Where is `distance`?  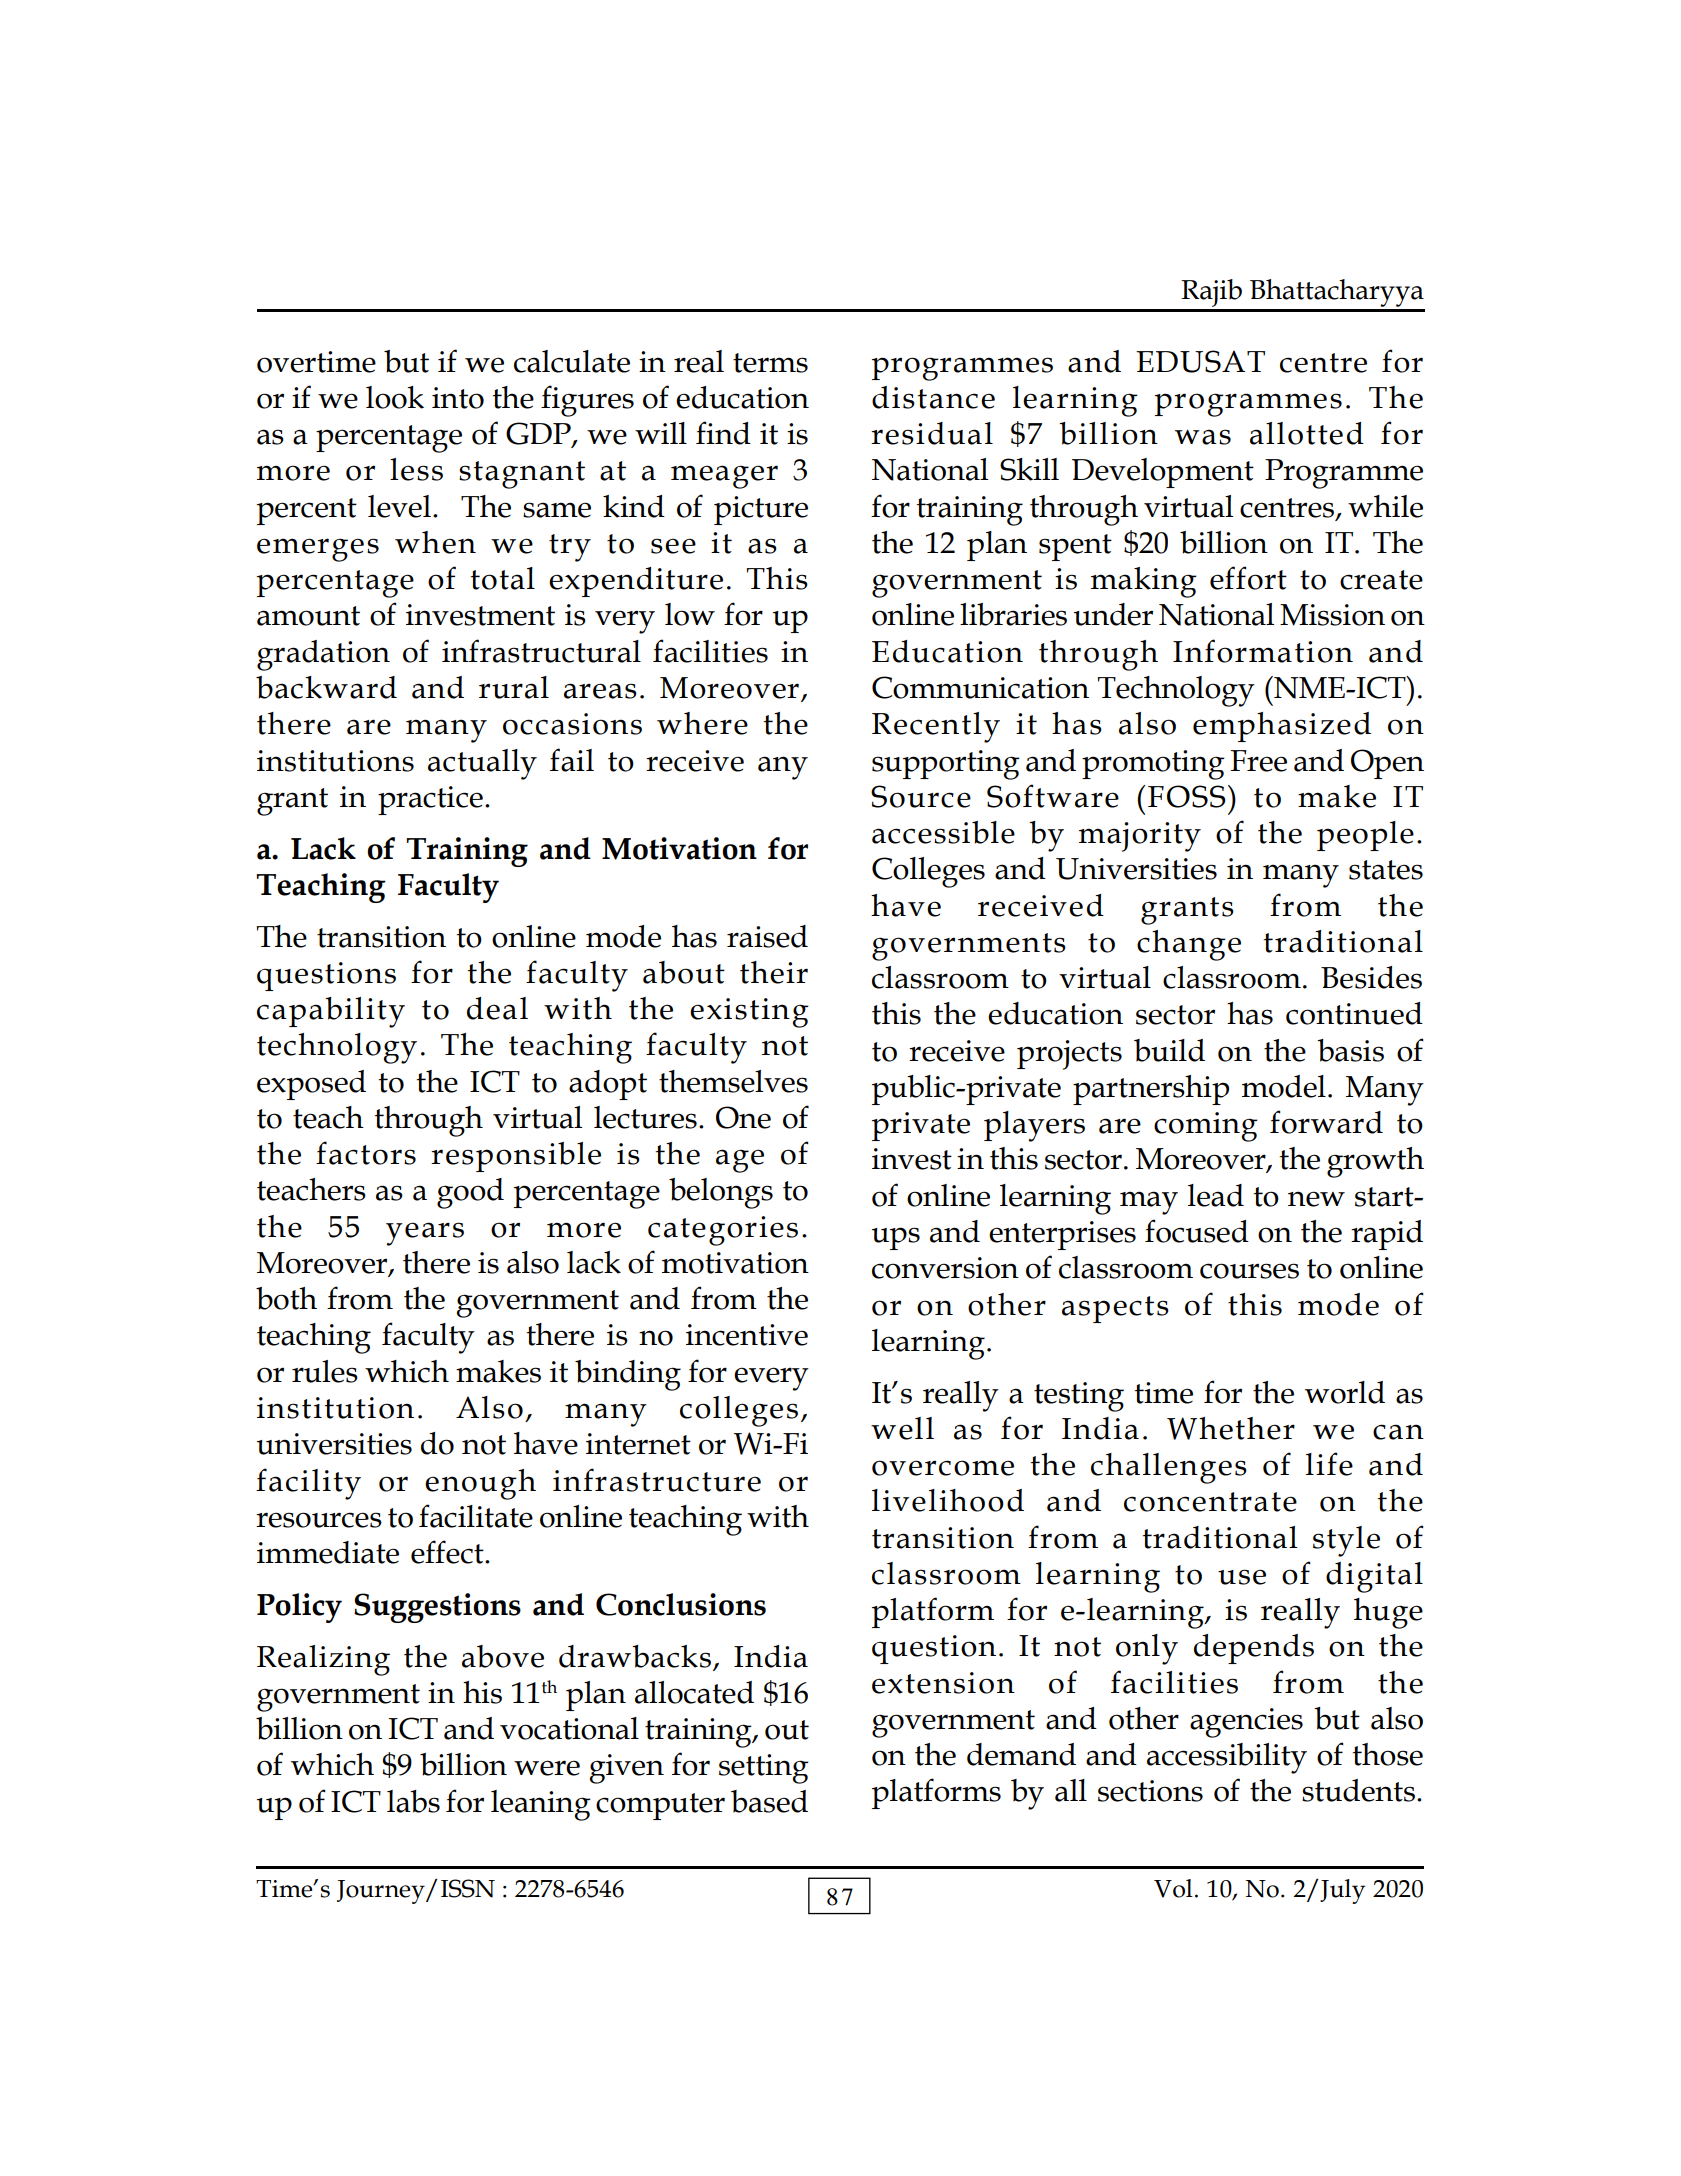
distance is located at coordinates (933, 397).
